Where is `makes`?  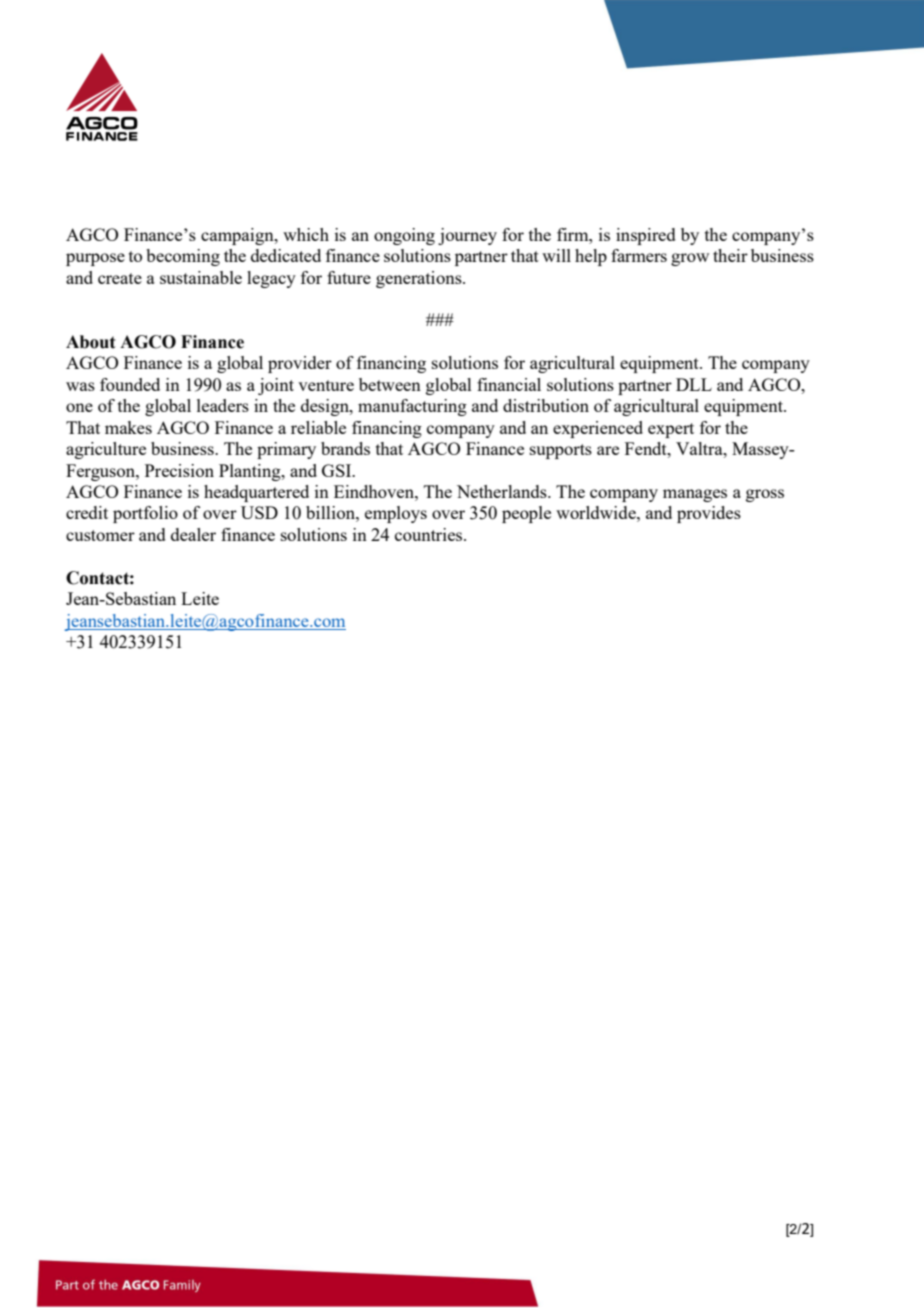 makes is located at coordinates (128, 427).
